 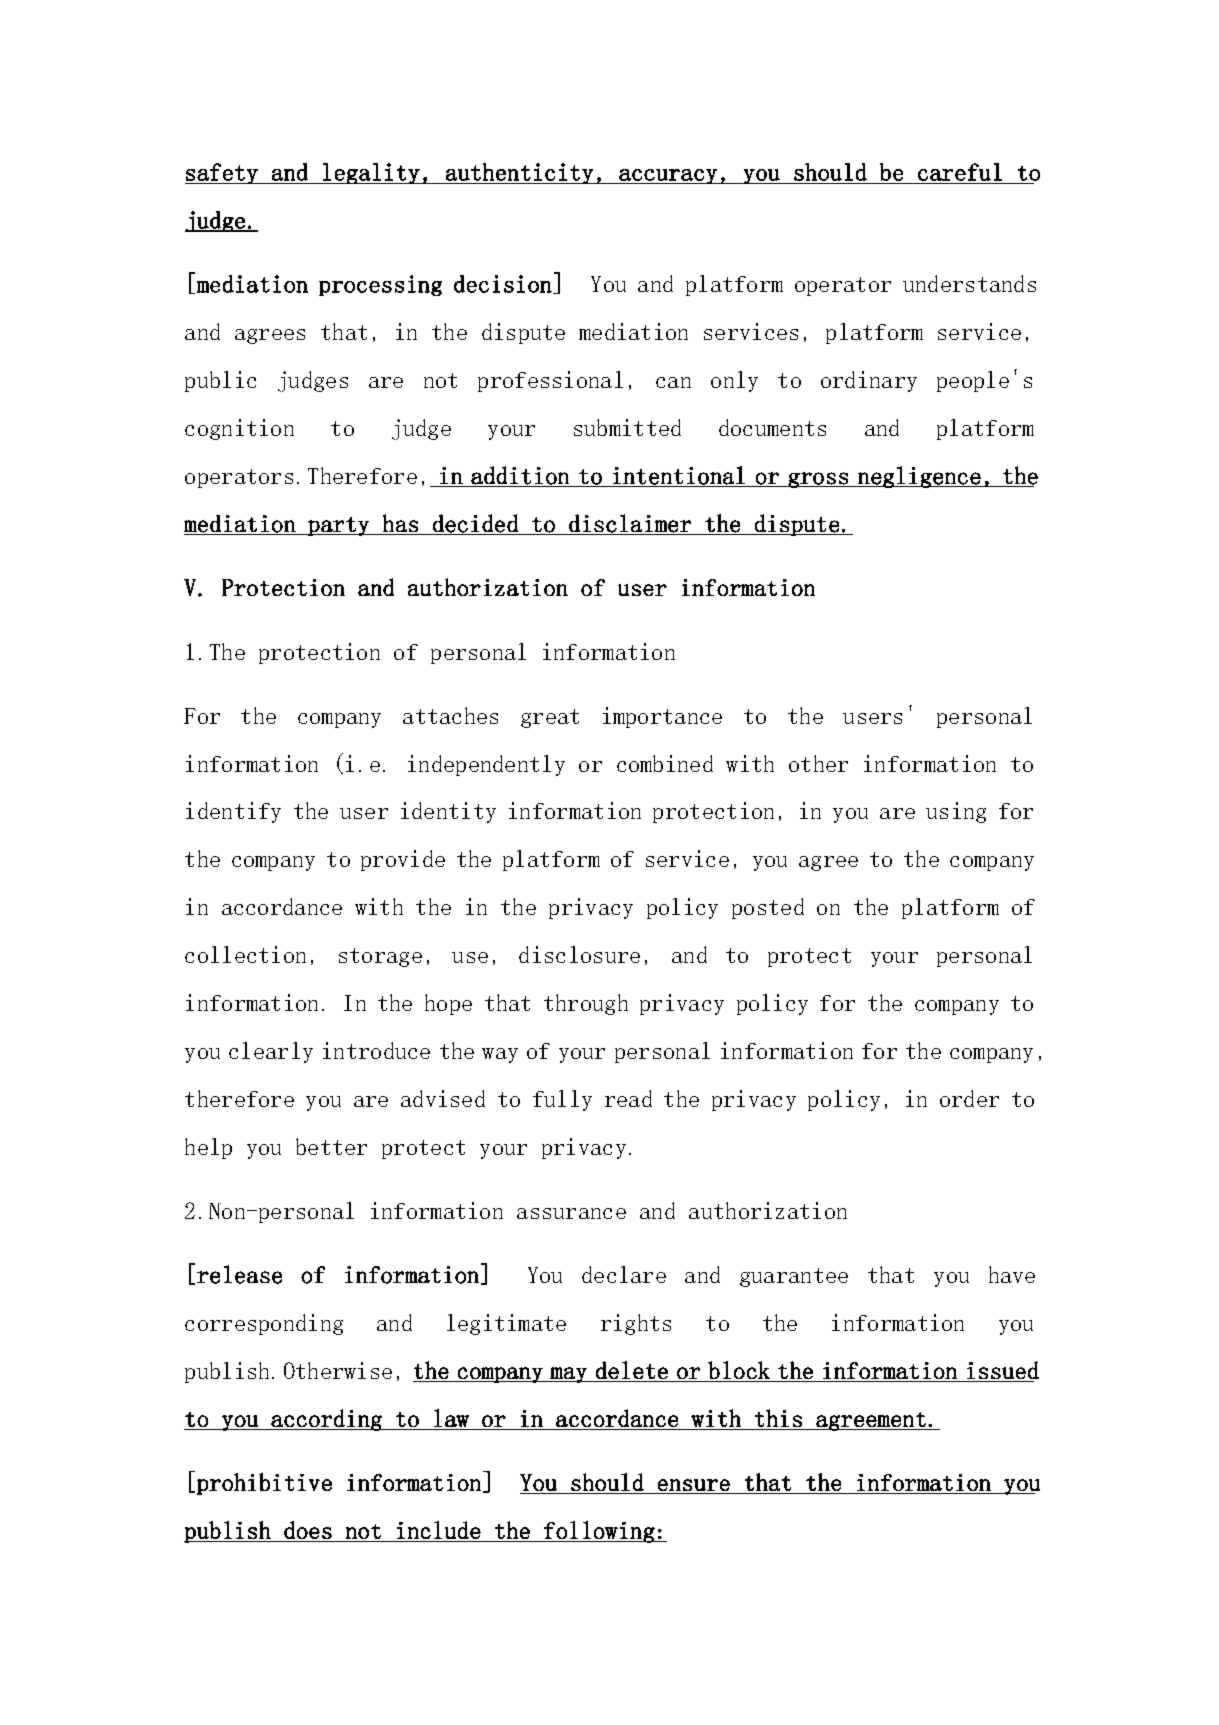 I want to click on order, so click(x=969, y=1098).
